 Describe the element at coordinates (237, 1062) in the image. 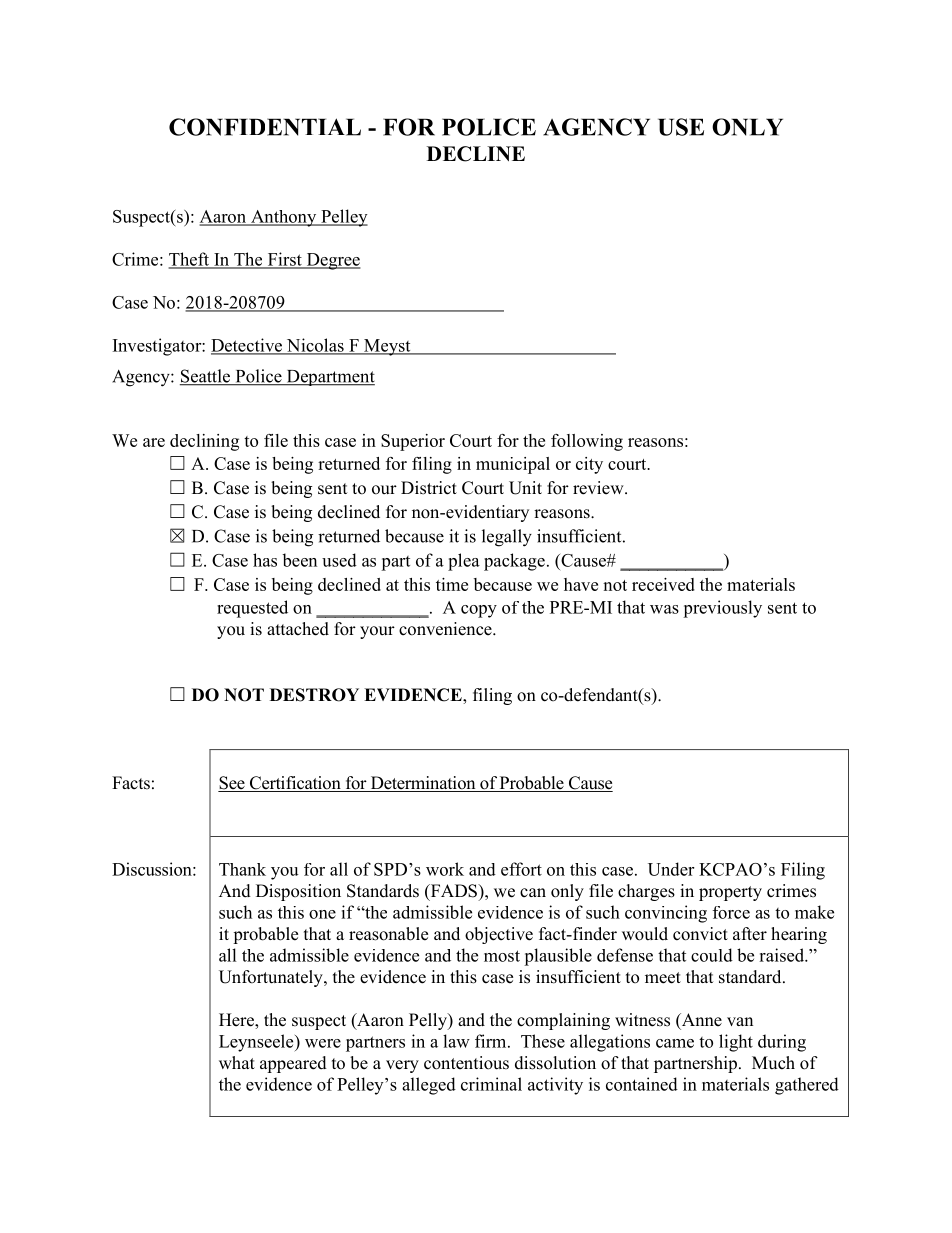

I see `what` at that location.
